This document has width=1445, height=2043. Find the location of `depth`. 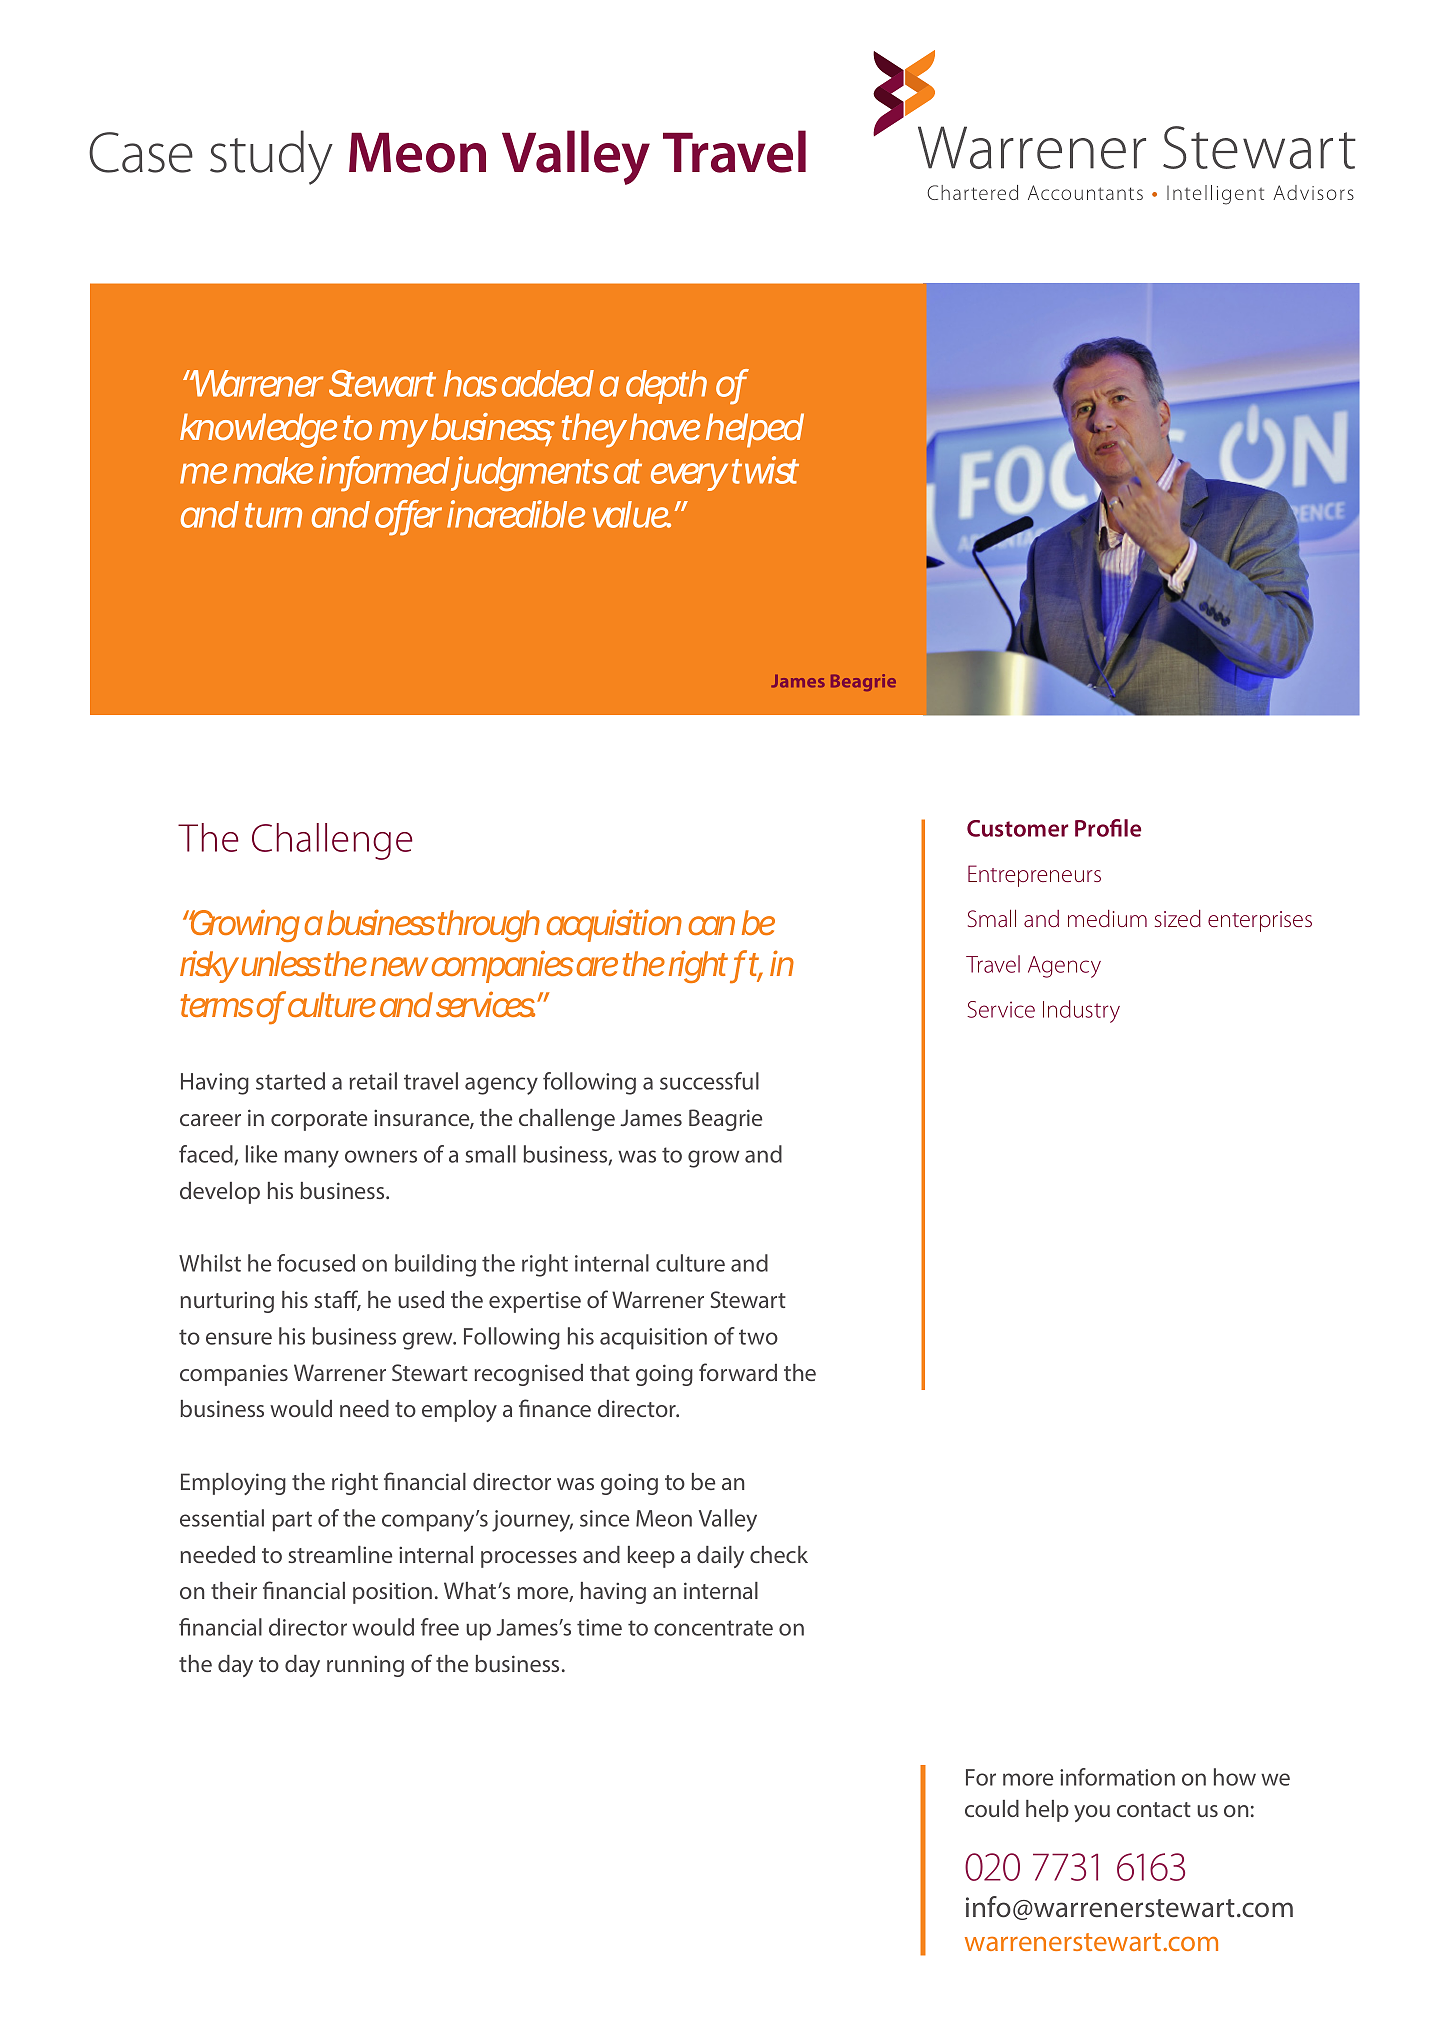

depth is located at coordinates (666, 387).
